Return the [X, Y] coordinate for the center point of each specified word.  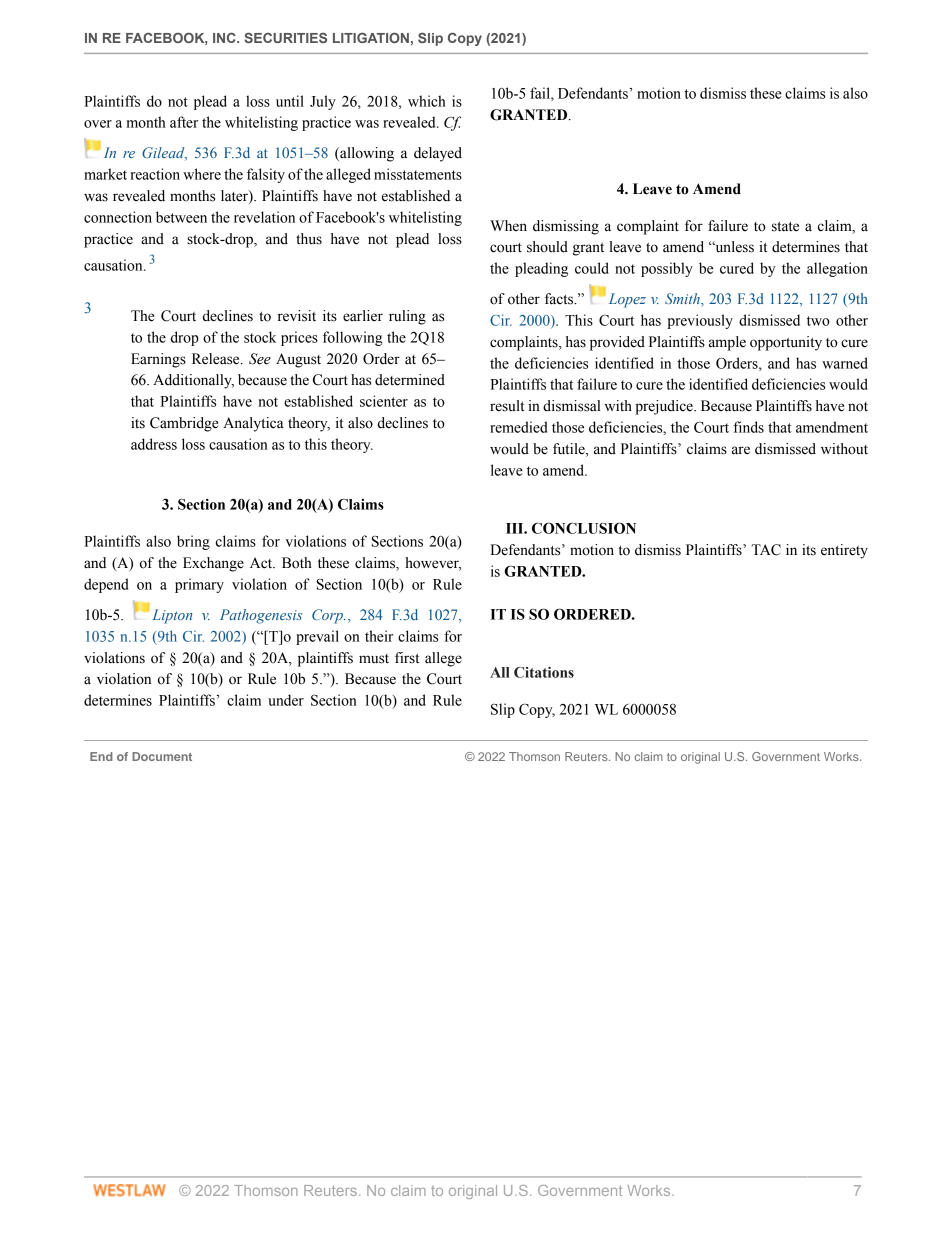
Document [162, 756]
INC [225, 37]
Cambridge [184, 424]
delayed [438, 154]
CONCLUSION [584, 528]
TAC [766, 550]
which [427, 101]
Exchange [213, 564]
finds [748, 427]
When [508, 226]
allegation [837, 269]
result [507, 406]
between [181, 217]
